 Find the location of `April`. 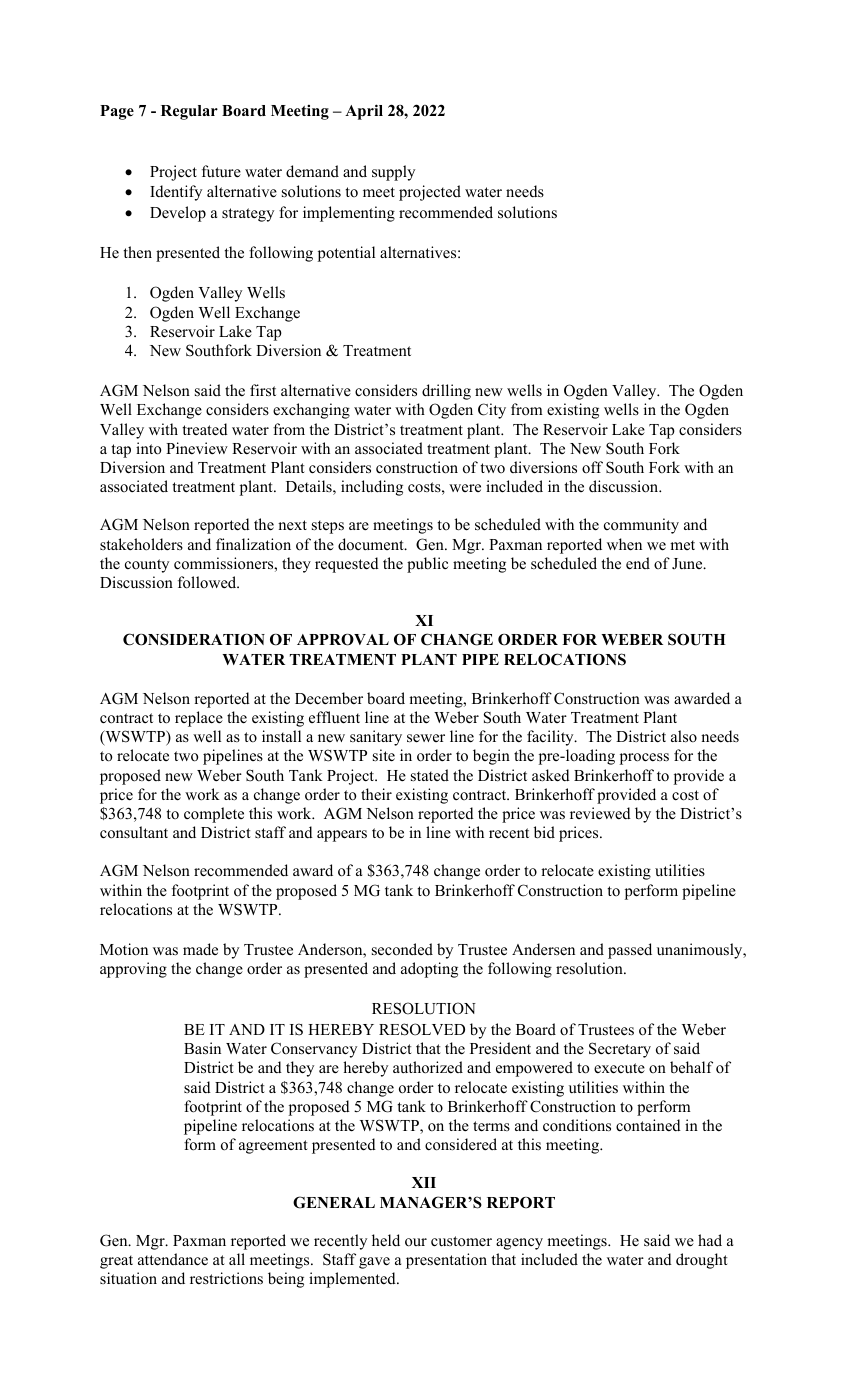

April is located at coordinates (364, 112).
